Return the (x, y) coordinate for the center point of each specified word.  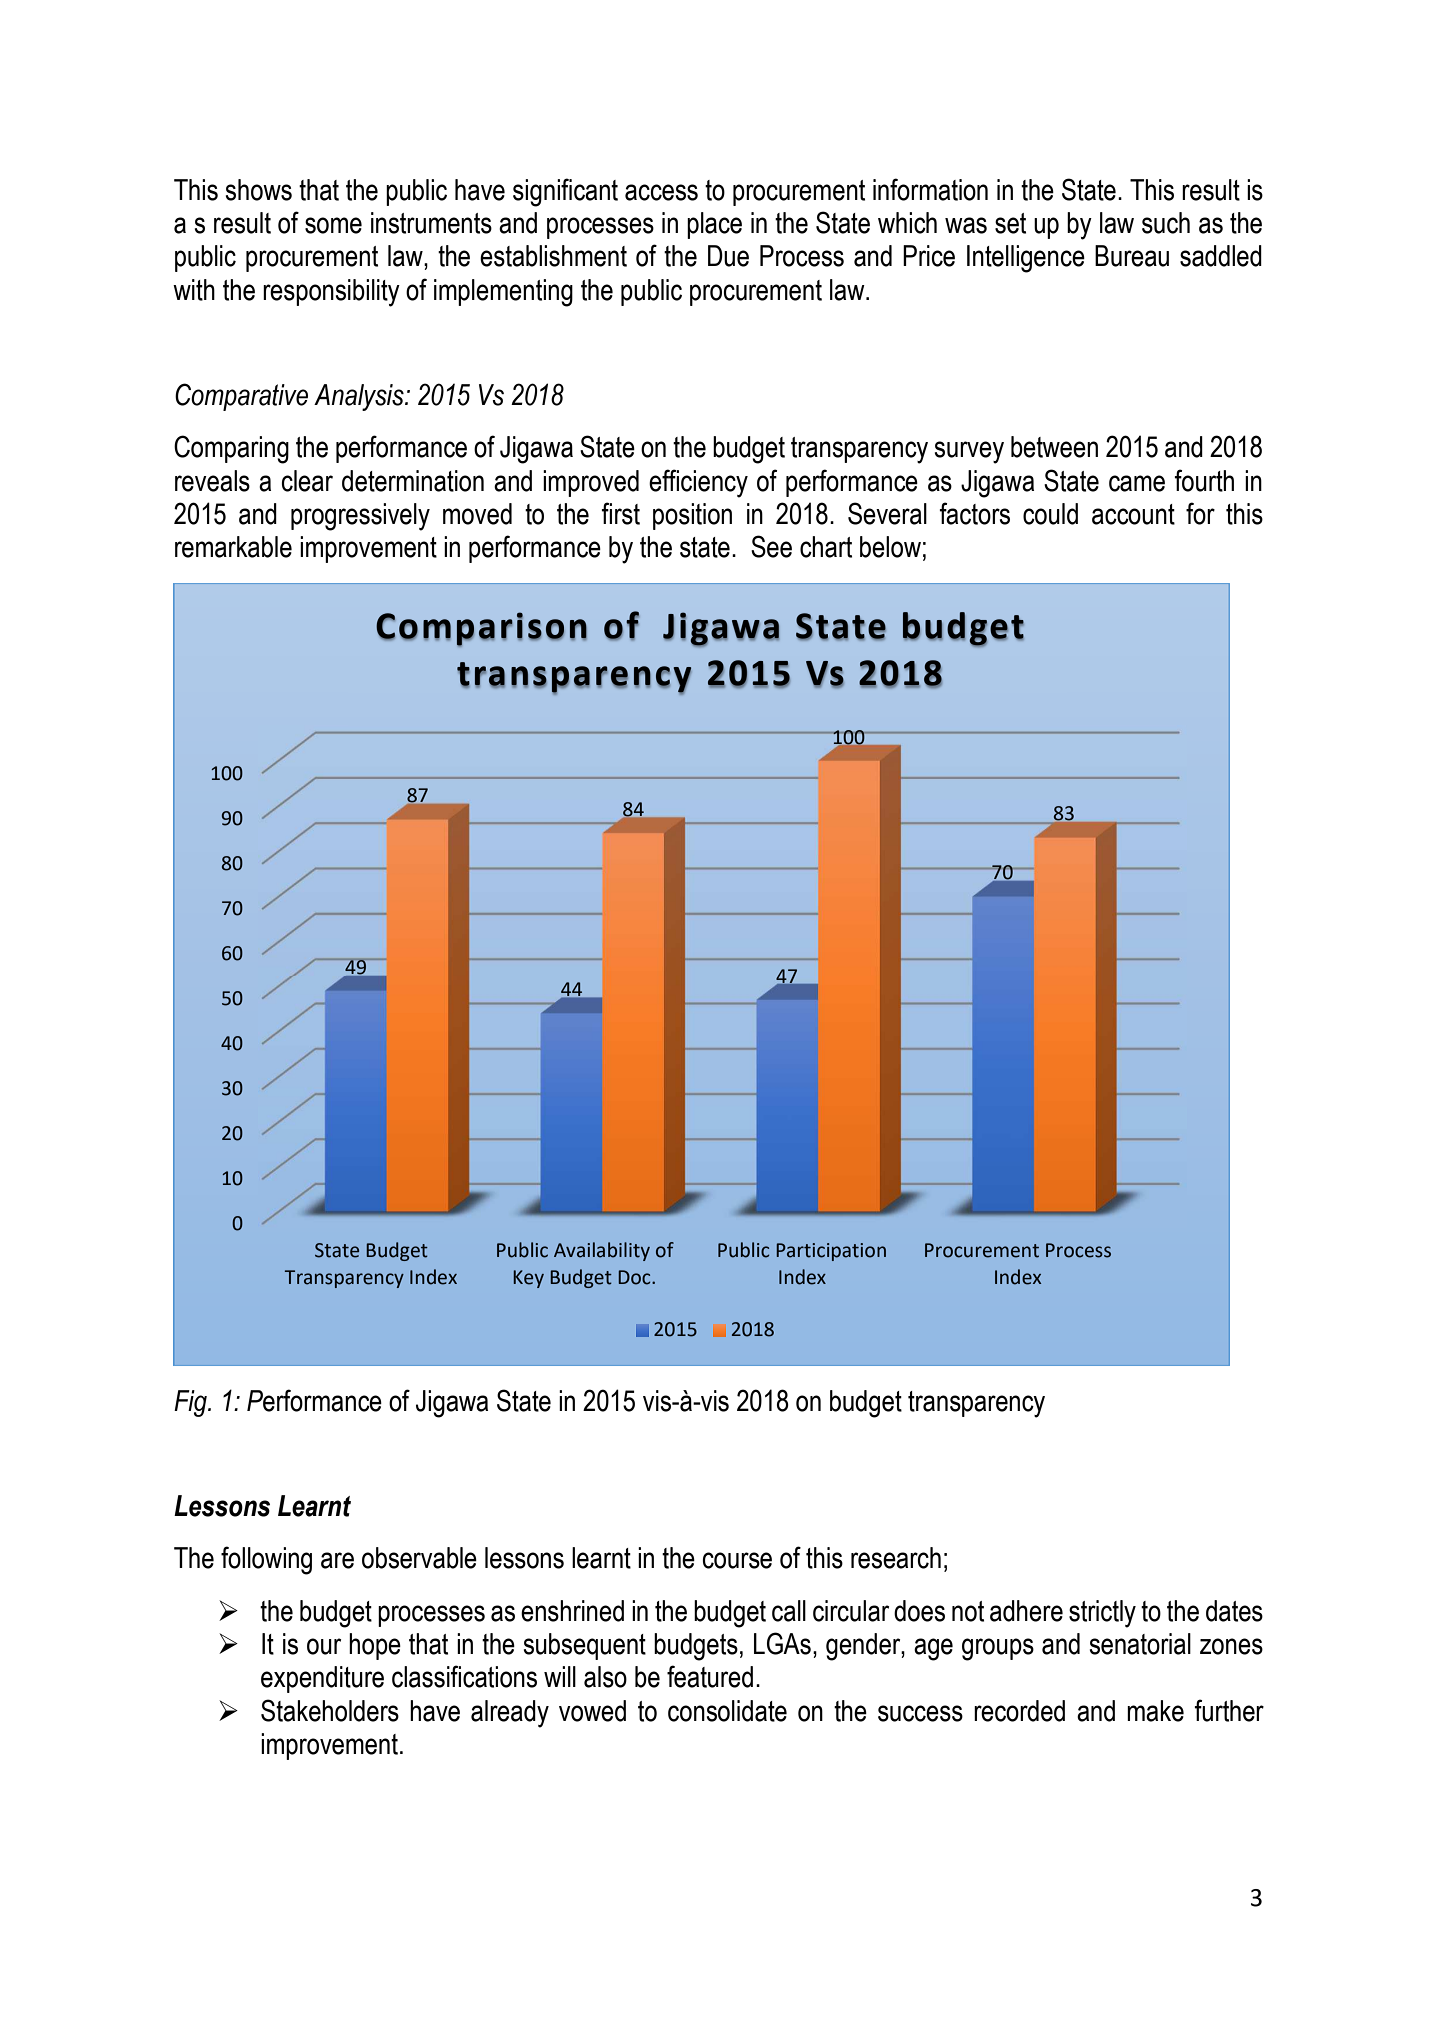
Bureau (1132, 256)
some (333, 225)
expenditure (322, 1679)
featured (710, 1676)
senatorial (1140, 1644)
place (714, 225)
